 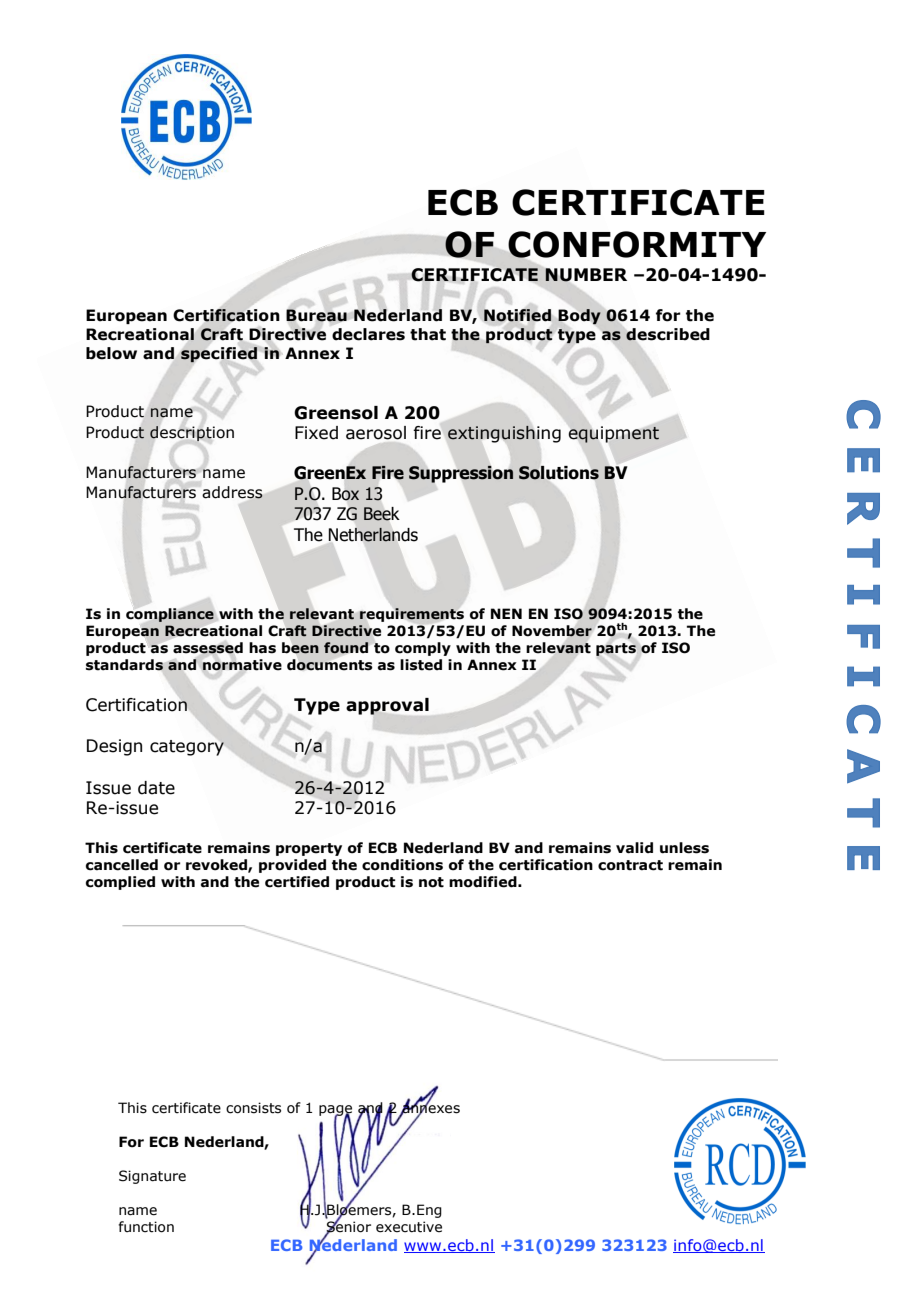 I want to click on contract, so click(x=630, y=865).
